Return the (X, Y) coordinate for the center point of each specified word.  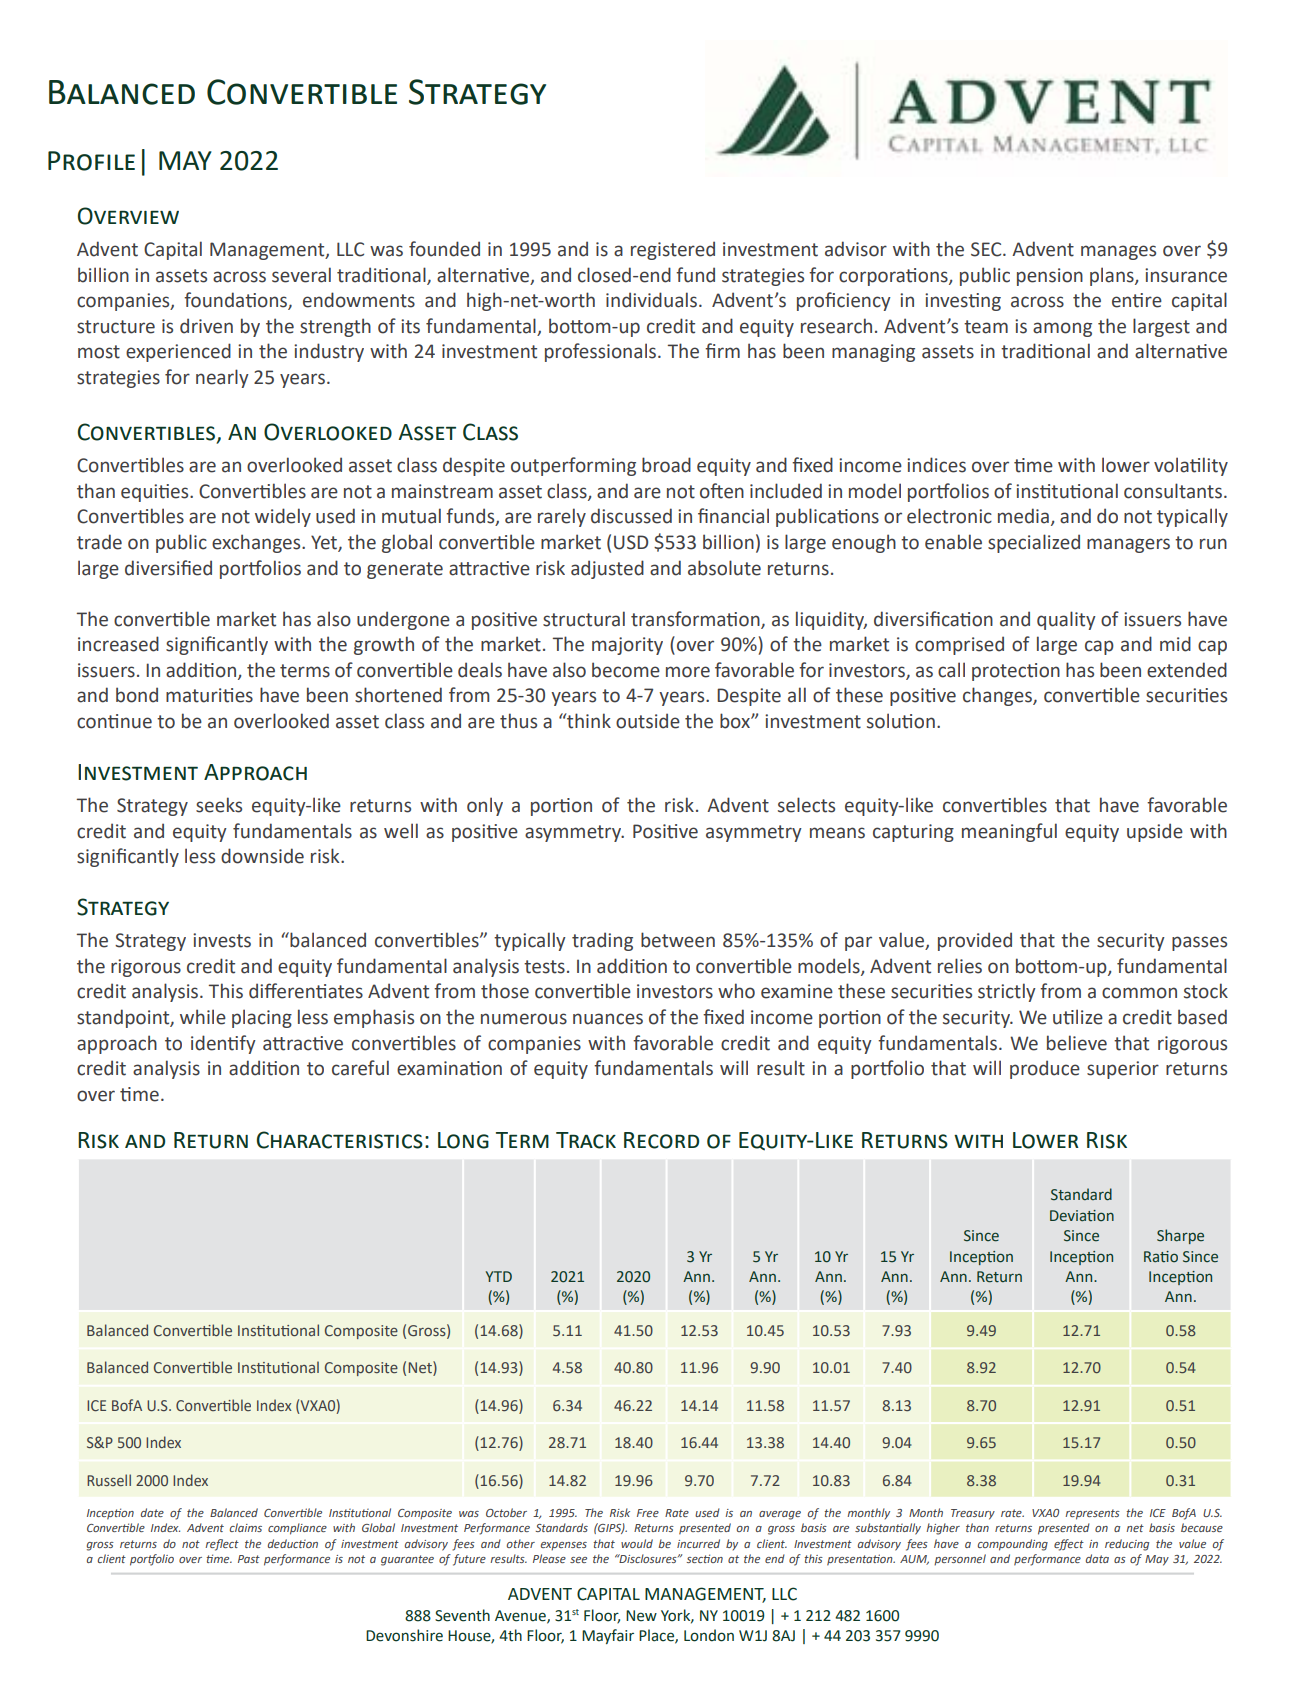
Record (661, 1140)
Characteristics (340, 1140)
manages (1118, 252)
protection (1016, 672)
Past (249, 1559)
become (626, 670)
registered (673, 250)
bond (137, 695)
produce (1045, 1069)
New (641, 1616)
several (301, 275)
